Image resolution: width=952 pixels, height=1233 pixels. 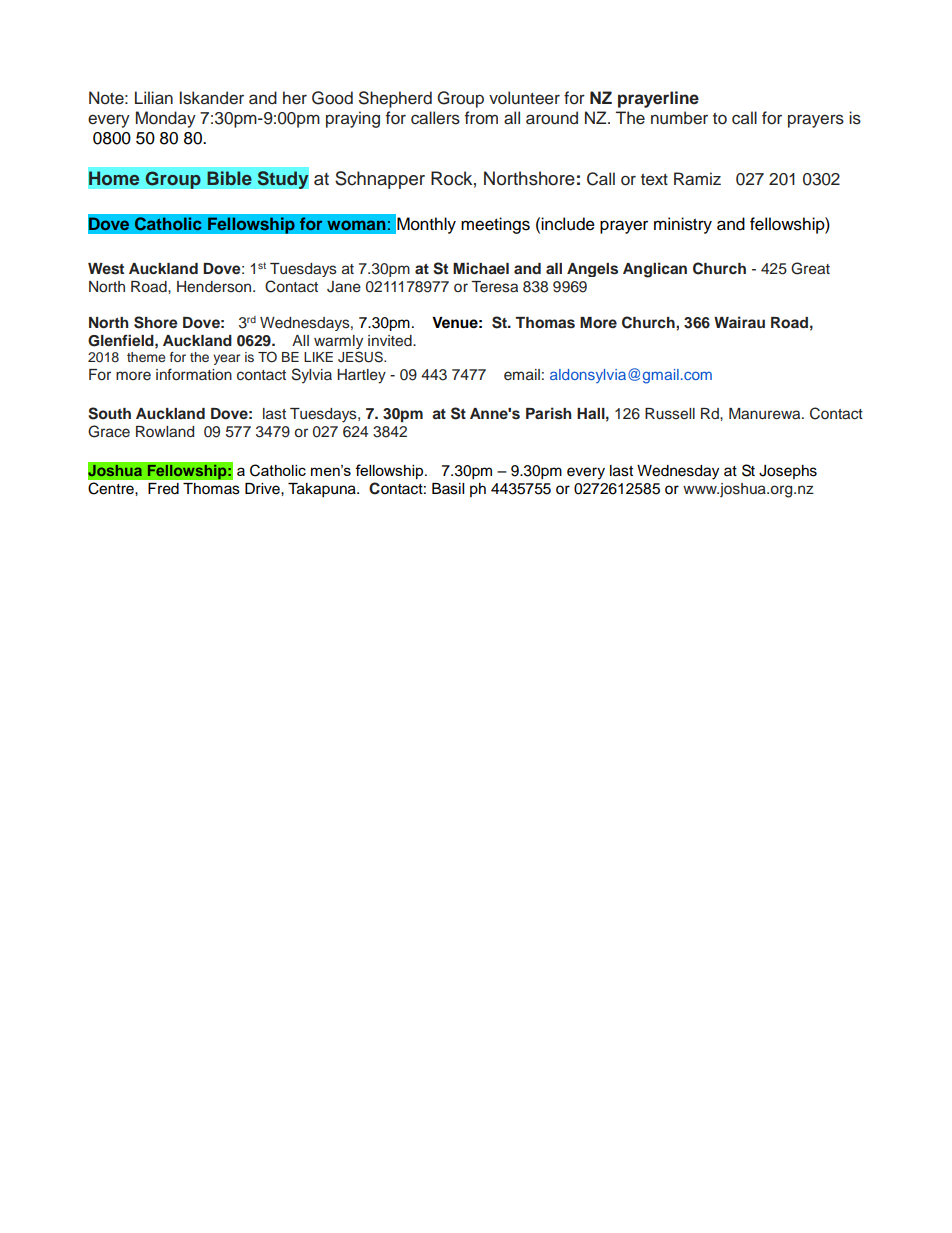 I want to click on Basil, so click(x=448, y=489).
